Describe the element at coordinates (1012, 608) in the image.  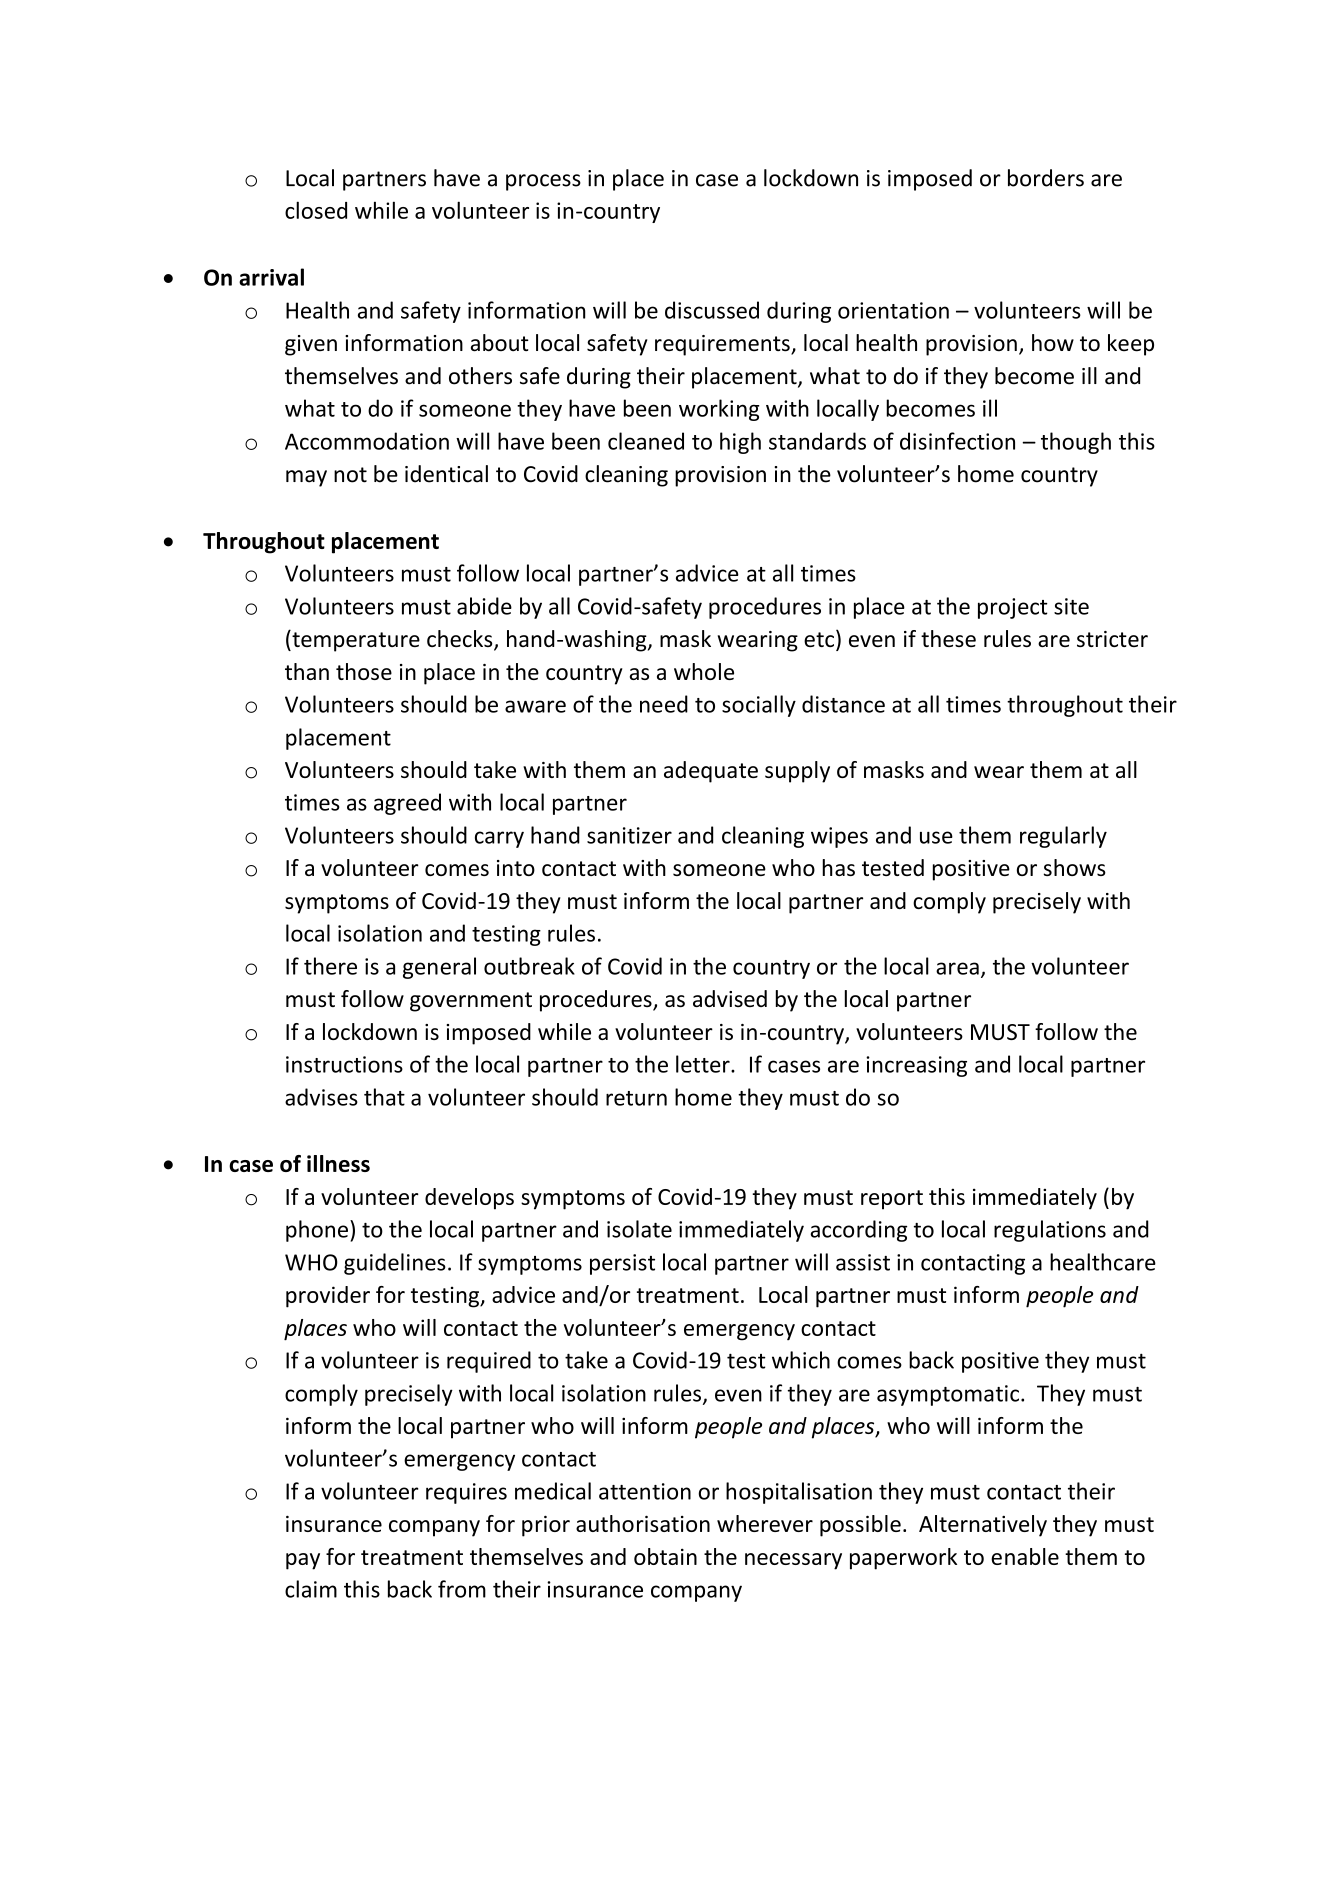
I see `project` at that location.
